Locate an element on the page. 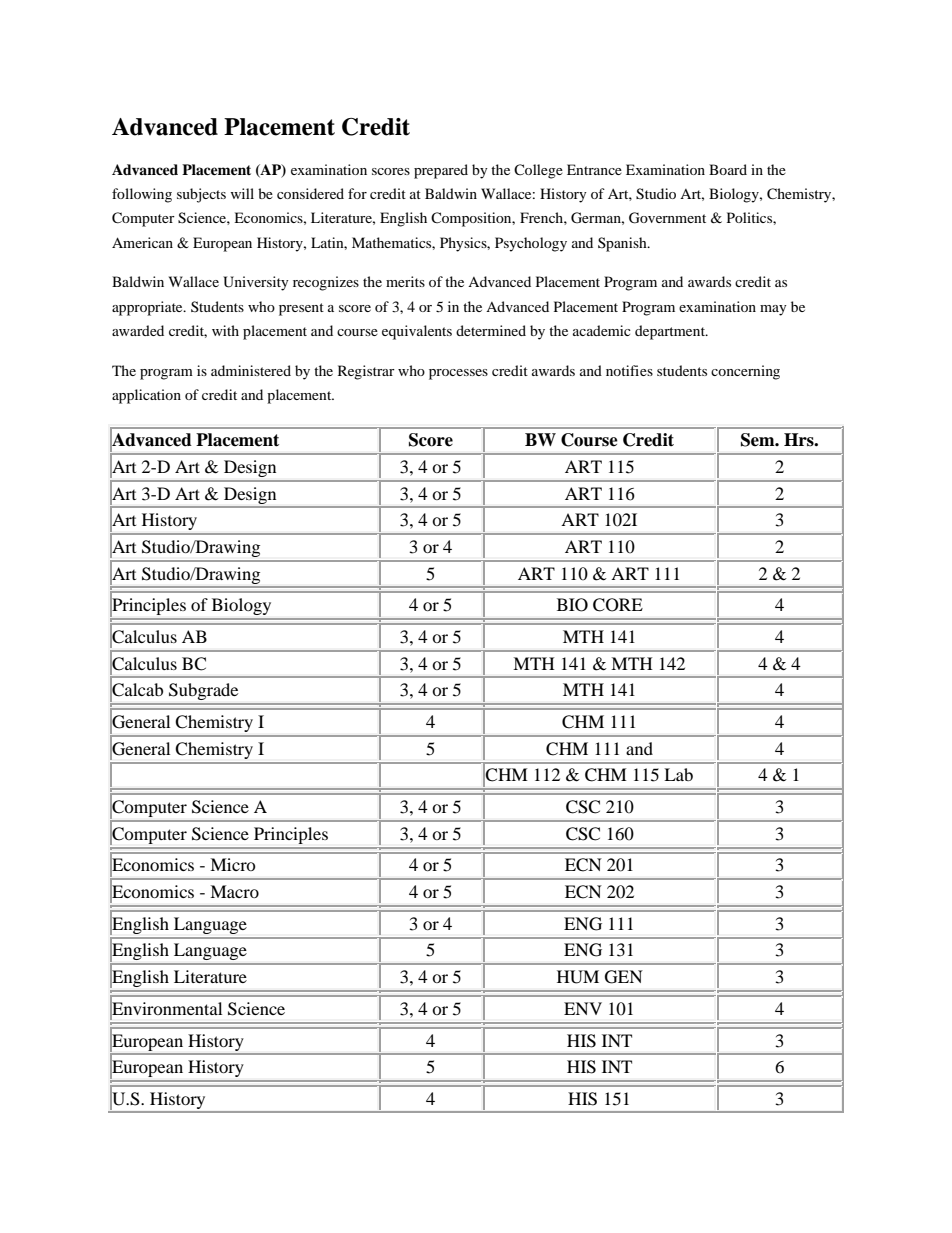  prepared is located at coordinates (441, 171).
